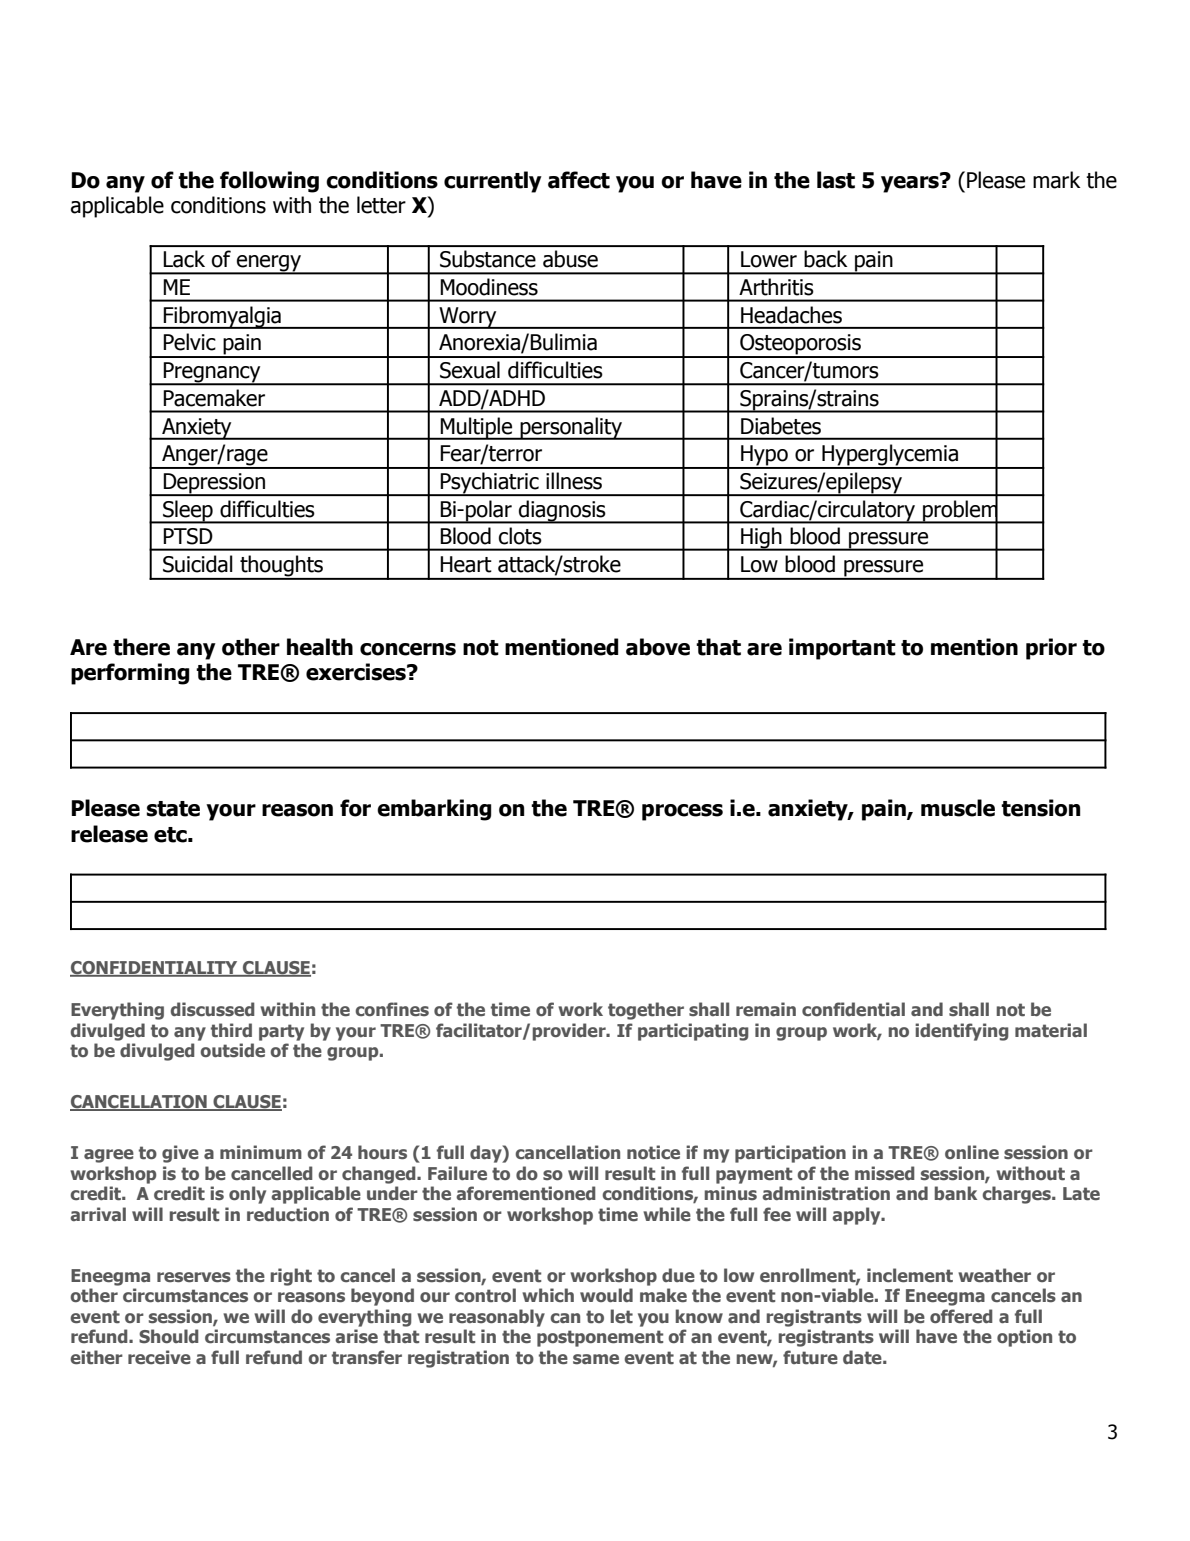  What do you see at coordinates (214, 484) in the document?
I see `Depression` at bounding box center [214, 484].
